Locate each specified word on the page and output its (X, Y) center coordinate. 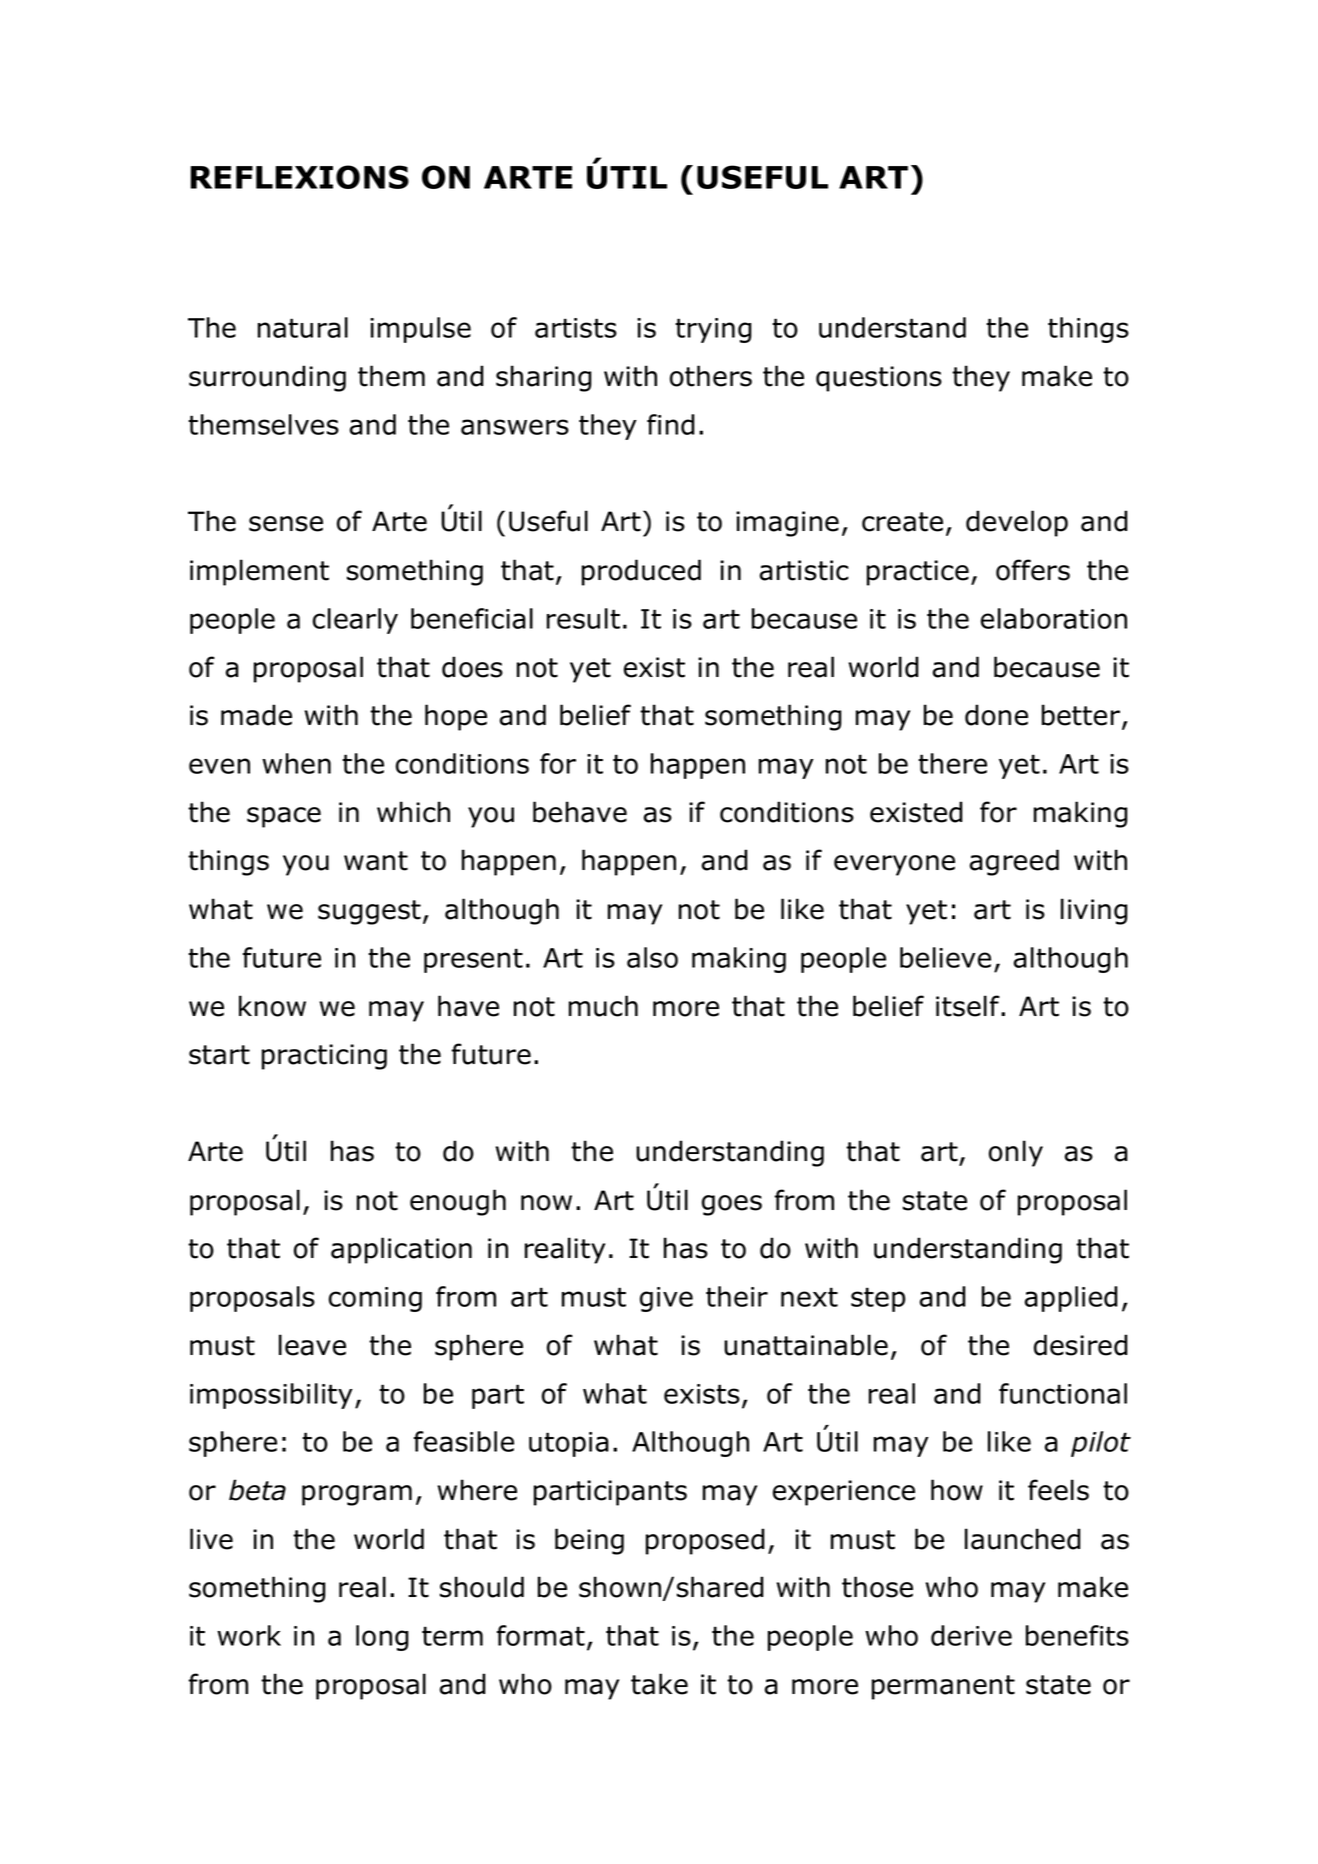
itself (969, 1006)
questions (879, 379)
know (272, 1006)
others (711, 376)
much (603, 1006)
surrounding (267, 378)
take (659, 1684)
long (382, 1638)
